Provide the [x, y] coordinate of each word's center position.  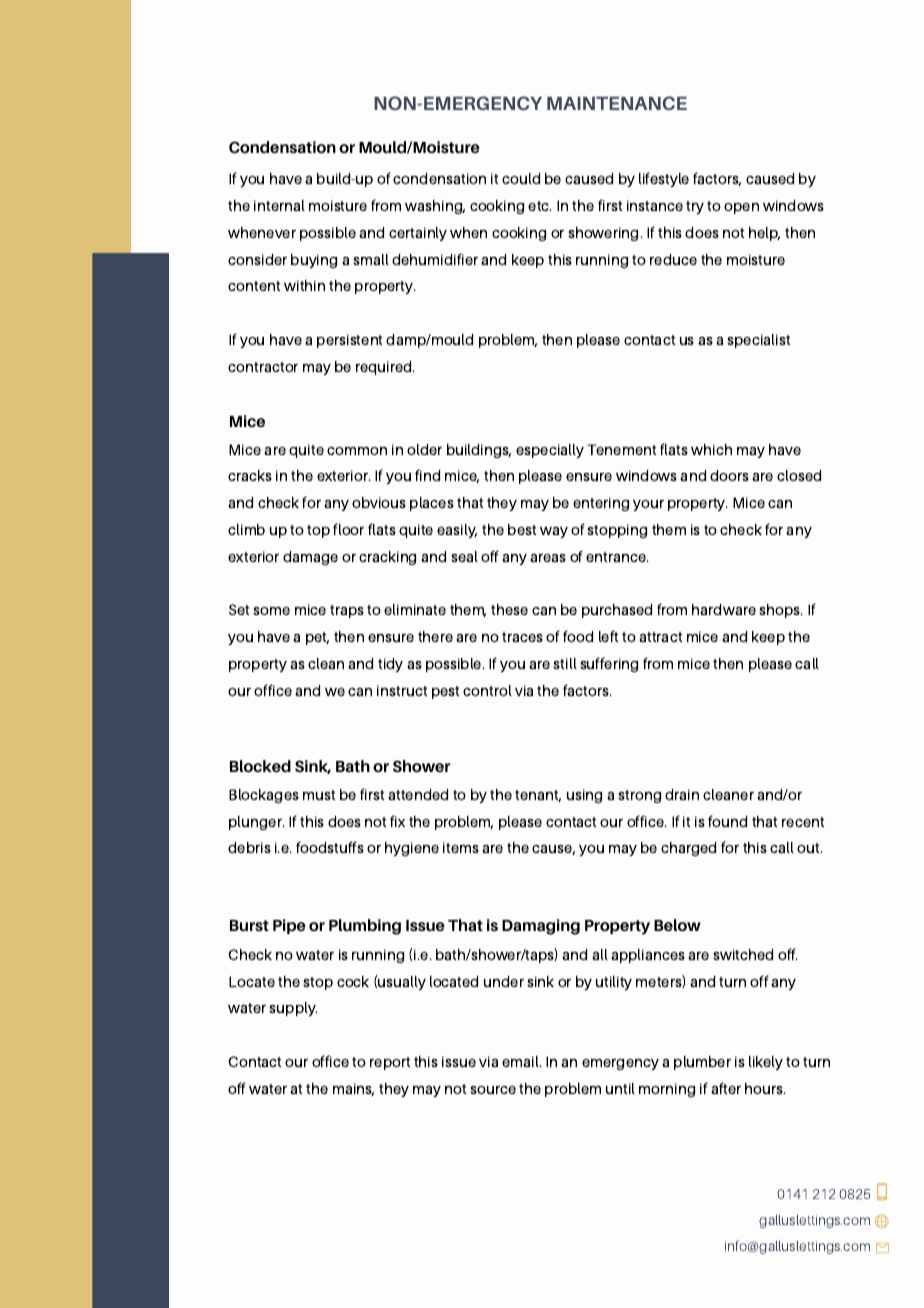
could [521, 178]
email [521, 1061]
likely [766, 1063]
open [741, 208]
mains [353, 1089]
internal [279, 205]
